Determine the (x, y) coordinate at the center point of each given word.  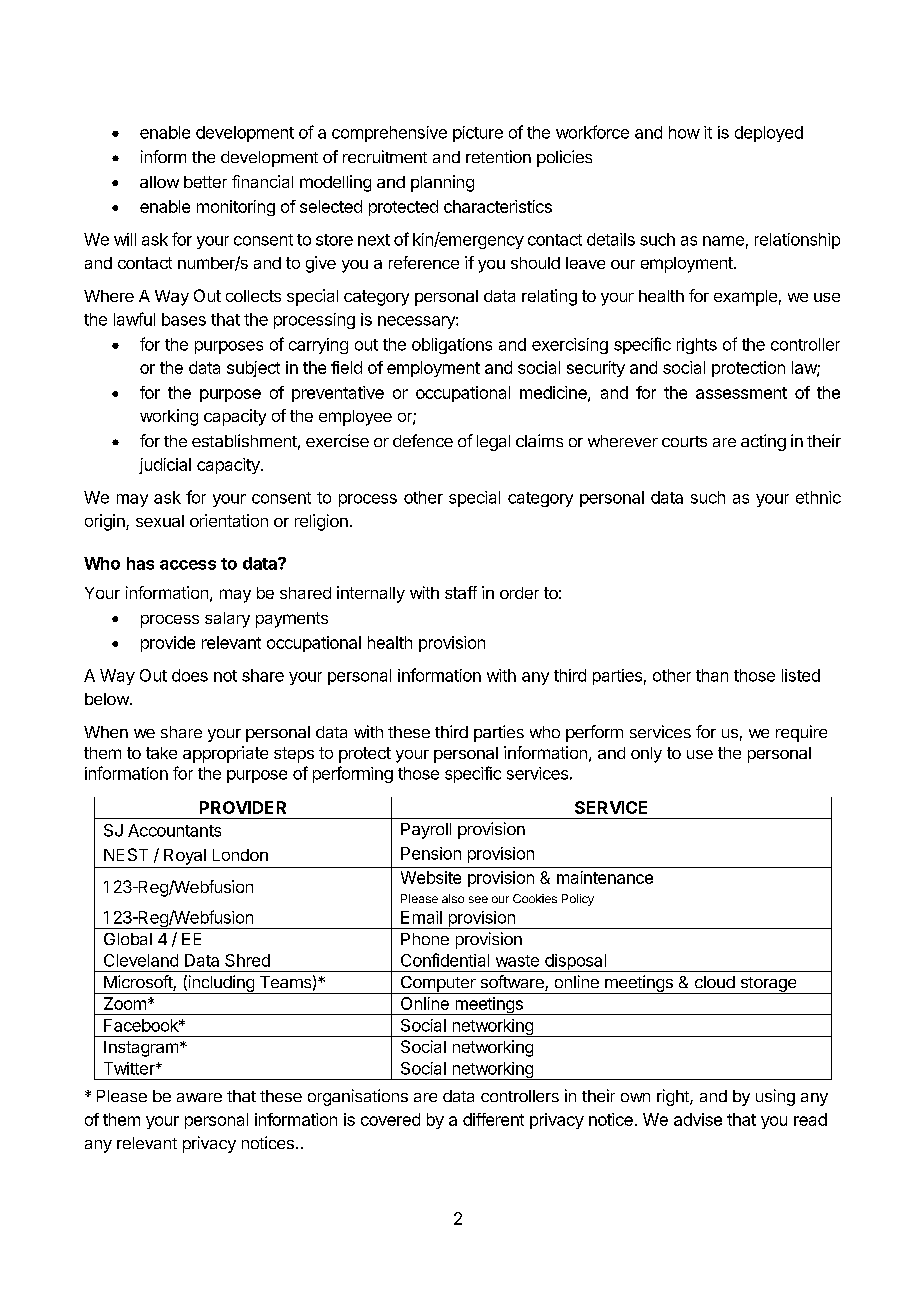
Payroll (426, 831)
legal (493, 443)
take (161, 753)
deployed (769, 134)
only (646, 755)
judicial (165, 466)
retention (498, 156)
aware (199, 1097)
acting (763, 442)
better (205, 182)
